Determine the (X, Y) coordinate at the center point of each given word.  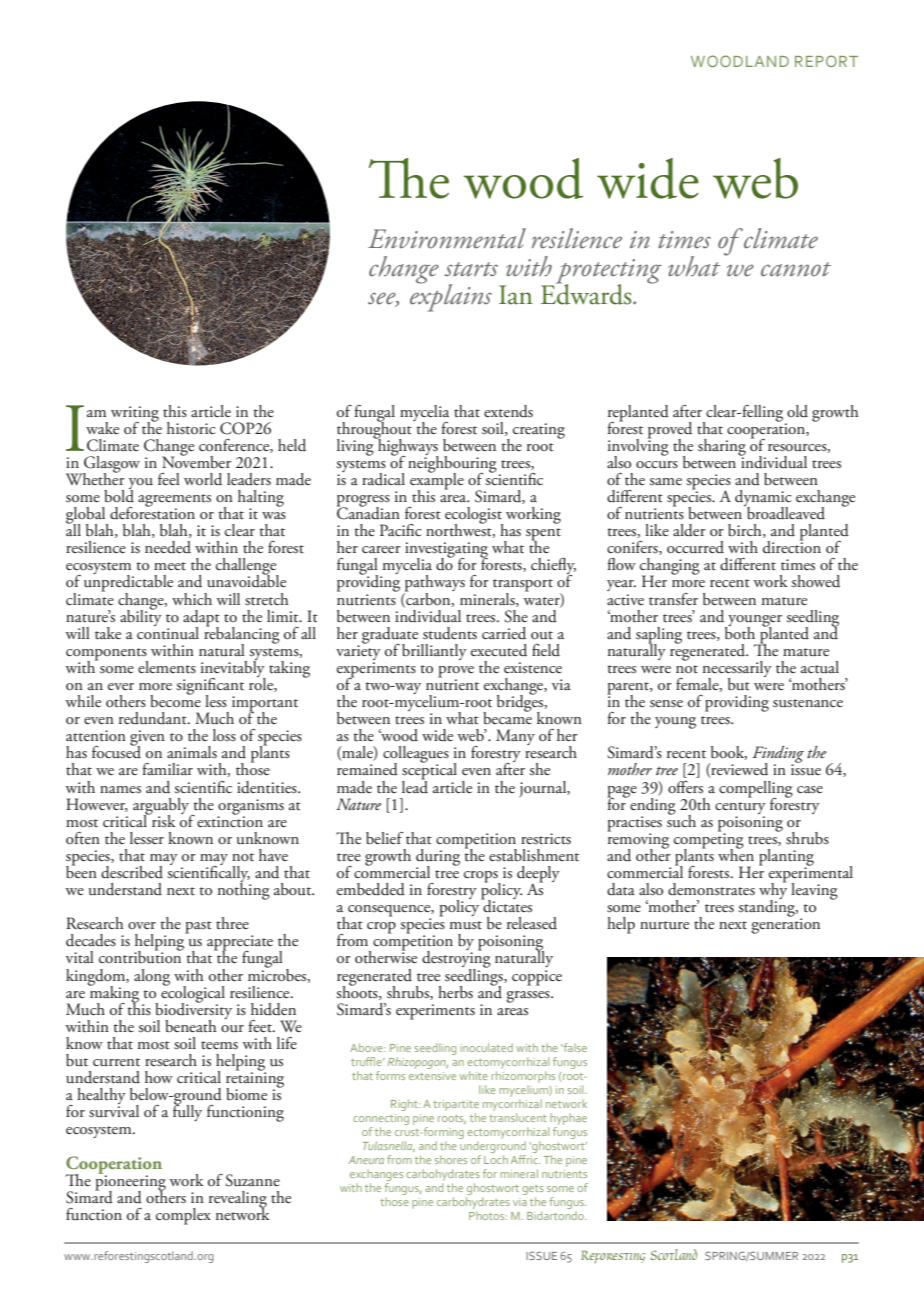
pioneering (130, 1183)
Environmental (447, 238)
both (740, 632)
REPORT (826, 61)
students (450, 633)
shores (451, 1159)
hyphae (568, 1119)
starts (471, 269)
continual (168, 632)
